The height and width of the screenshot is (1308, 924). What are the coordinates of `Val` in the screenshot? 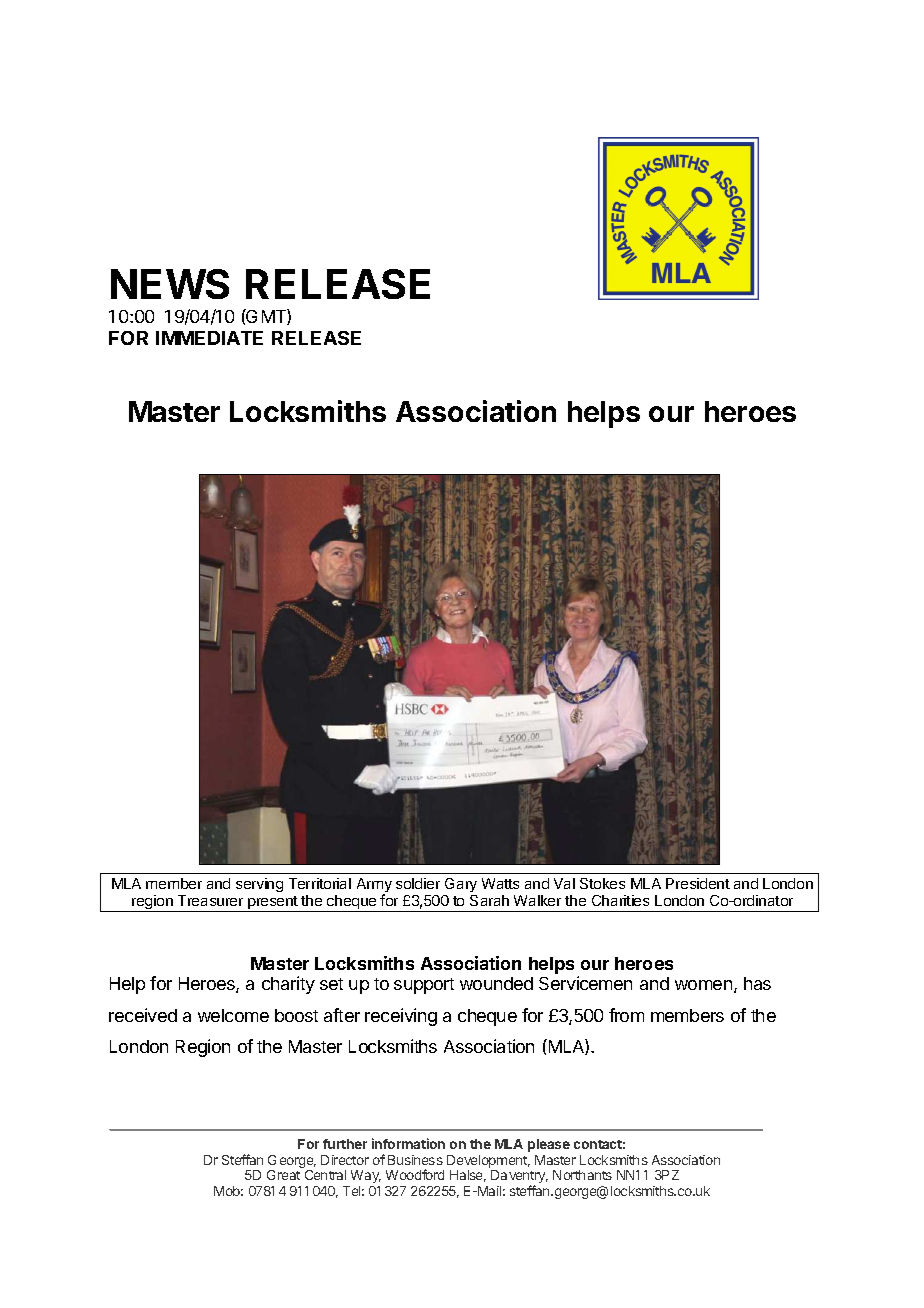 It's located at (564, 883).
